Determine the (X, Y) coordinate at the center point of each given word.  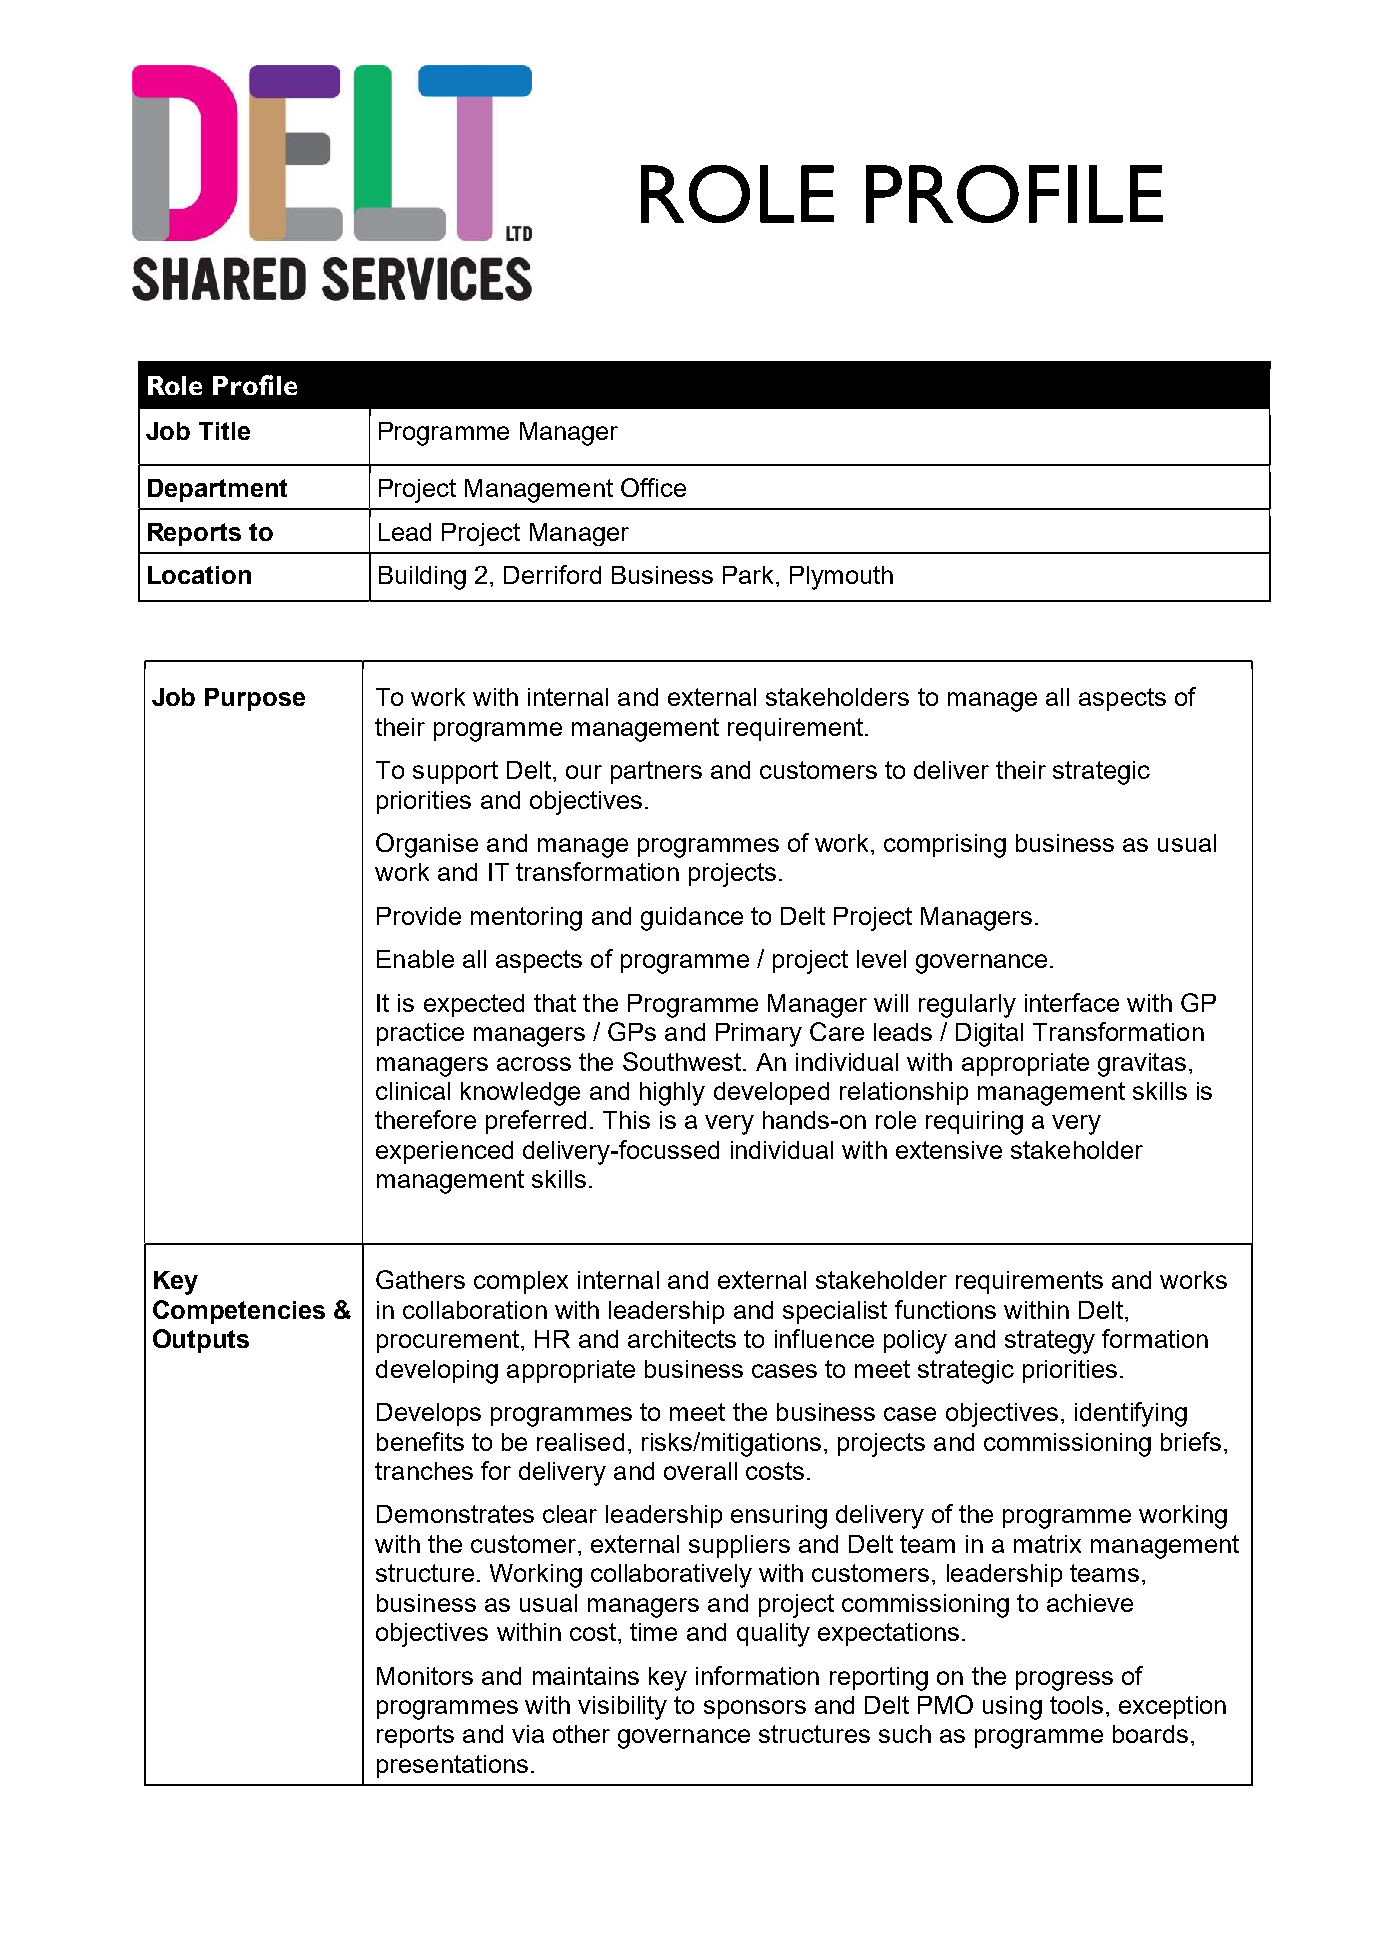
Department (217, 490)
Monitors (425, 1676)
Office (653, 487)
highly (672, 1094)
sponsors (755, 1709)
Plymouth (841, 578)
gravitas (1142, 1065)
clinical (413, 1091)
